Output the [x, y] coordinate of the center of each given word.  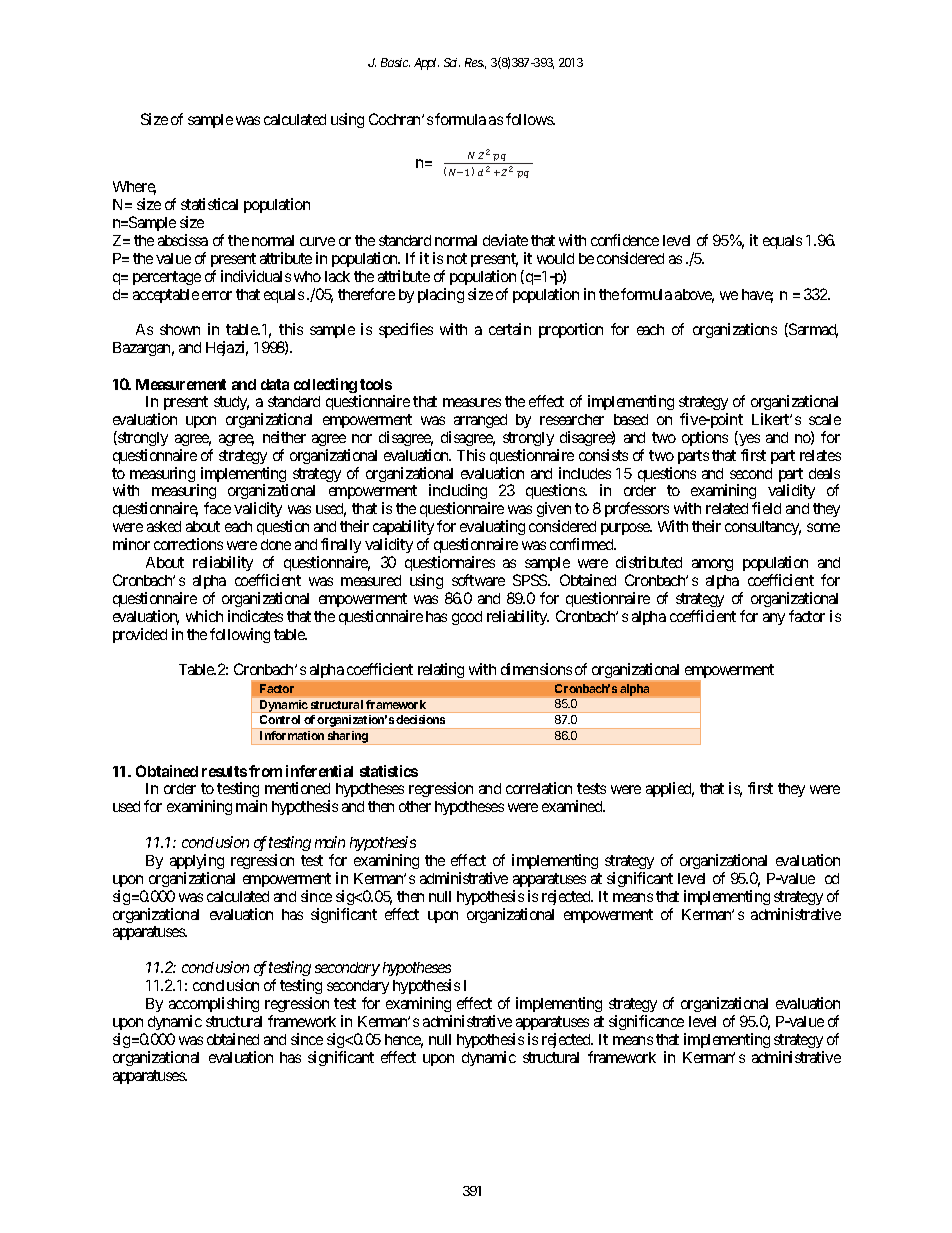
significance [646, 1022]
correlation [539, 788]
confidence [625, 240]
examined [573, 806]
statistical [209, 204]
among [712, 565]
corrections [188, 544]
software [478, 580]
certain [510, 329]
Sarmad [812, 330]
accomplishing [214, 1004]
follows [530, 119]
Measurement [181, 384]
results [224, 771]
